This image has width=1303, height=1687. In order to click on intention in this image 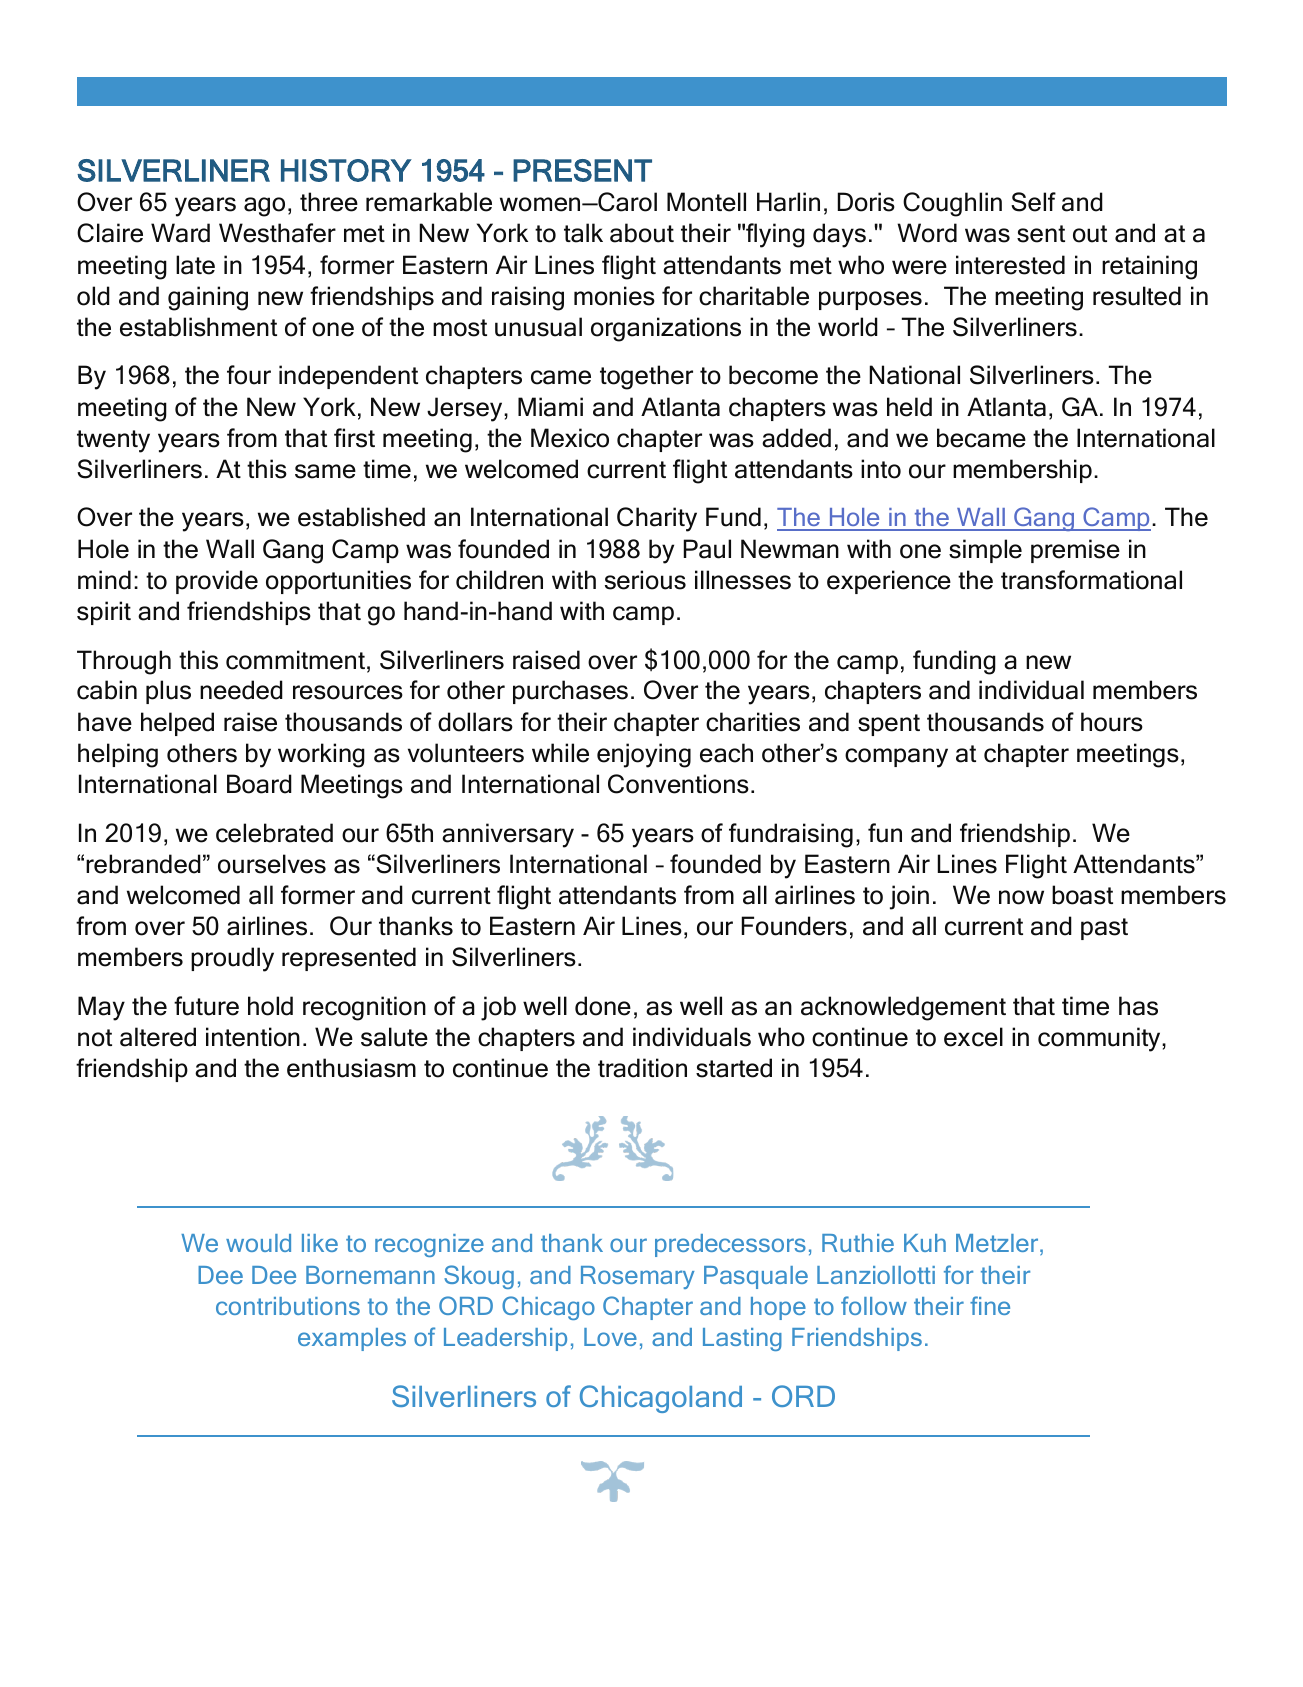, I will do `click(253, 1037)`.
